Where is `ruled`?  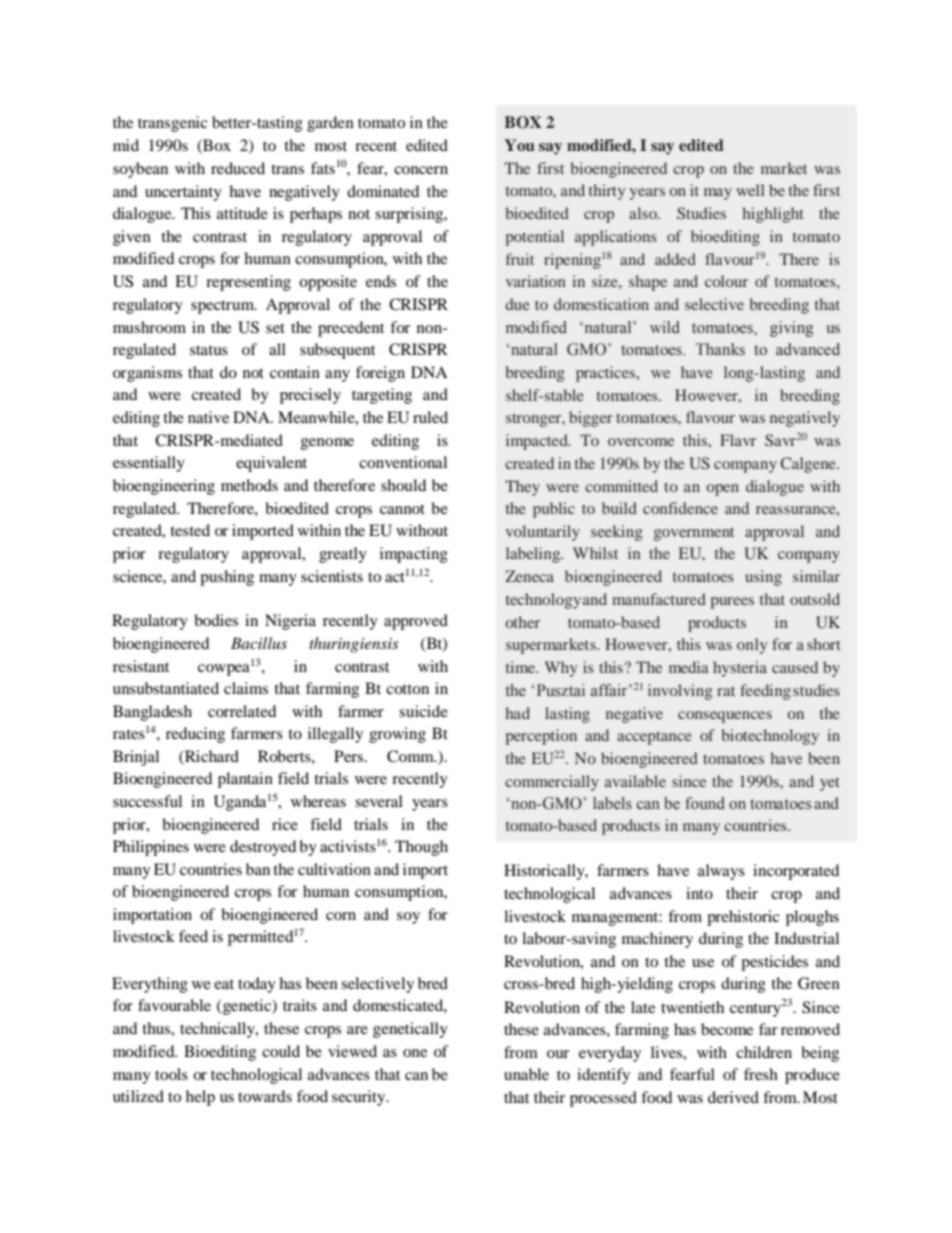 ruled is located at coordinates (430, 417).
